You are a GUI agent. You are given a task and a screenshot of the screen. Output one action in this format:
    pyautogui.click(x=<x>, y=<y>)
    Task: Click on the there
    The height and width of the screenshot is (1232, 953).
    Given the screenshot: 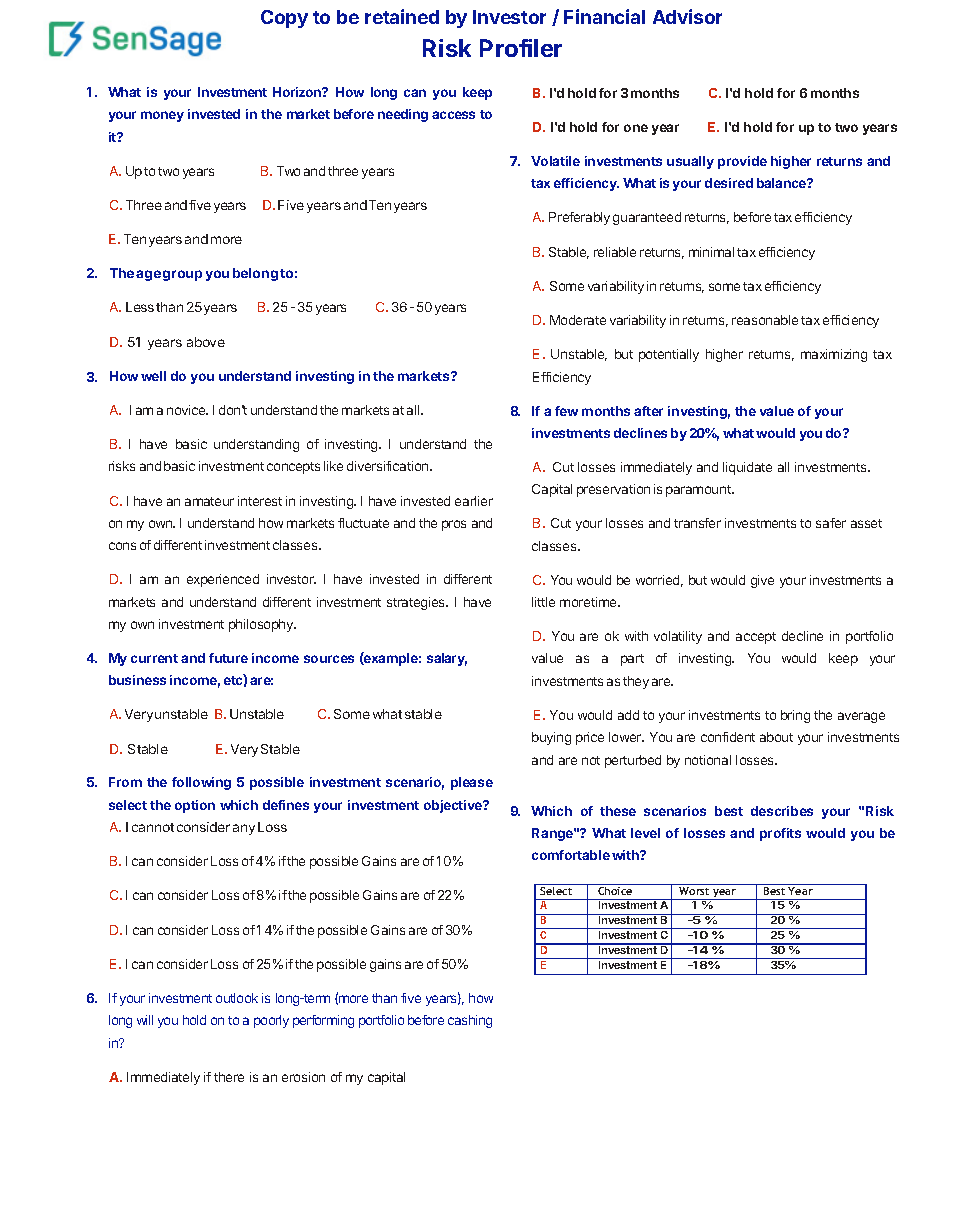 What is the action you would take?
    pyautogui.click(x=229, y=1077)
